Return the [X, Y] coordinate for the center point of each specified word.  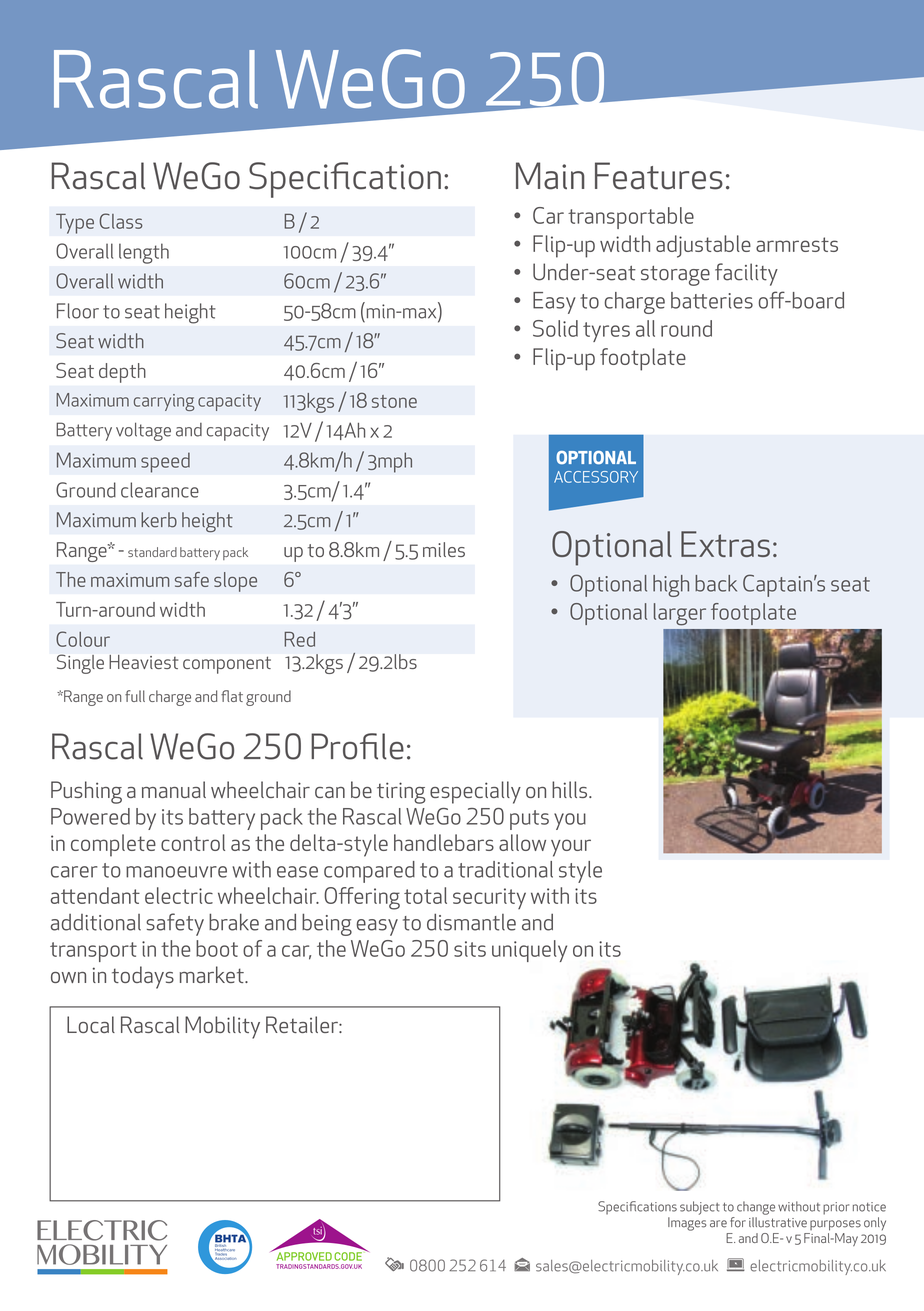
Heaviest [143, 662]
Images [687, 1224]
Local [91, 1024]
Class [121, 221]
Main [550, 176]
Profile [357, 746]
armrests [797, 244]
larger [680, 614]
